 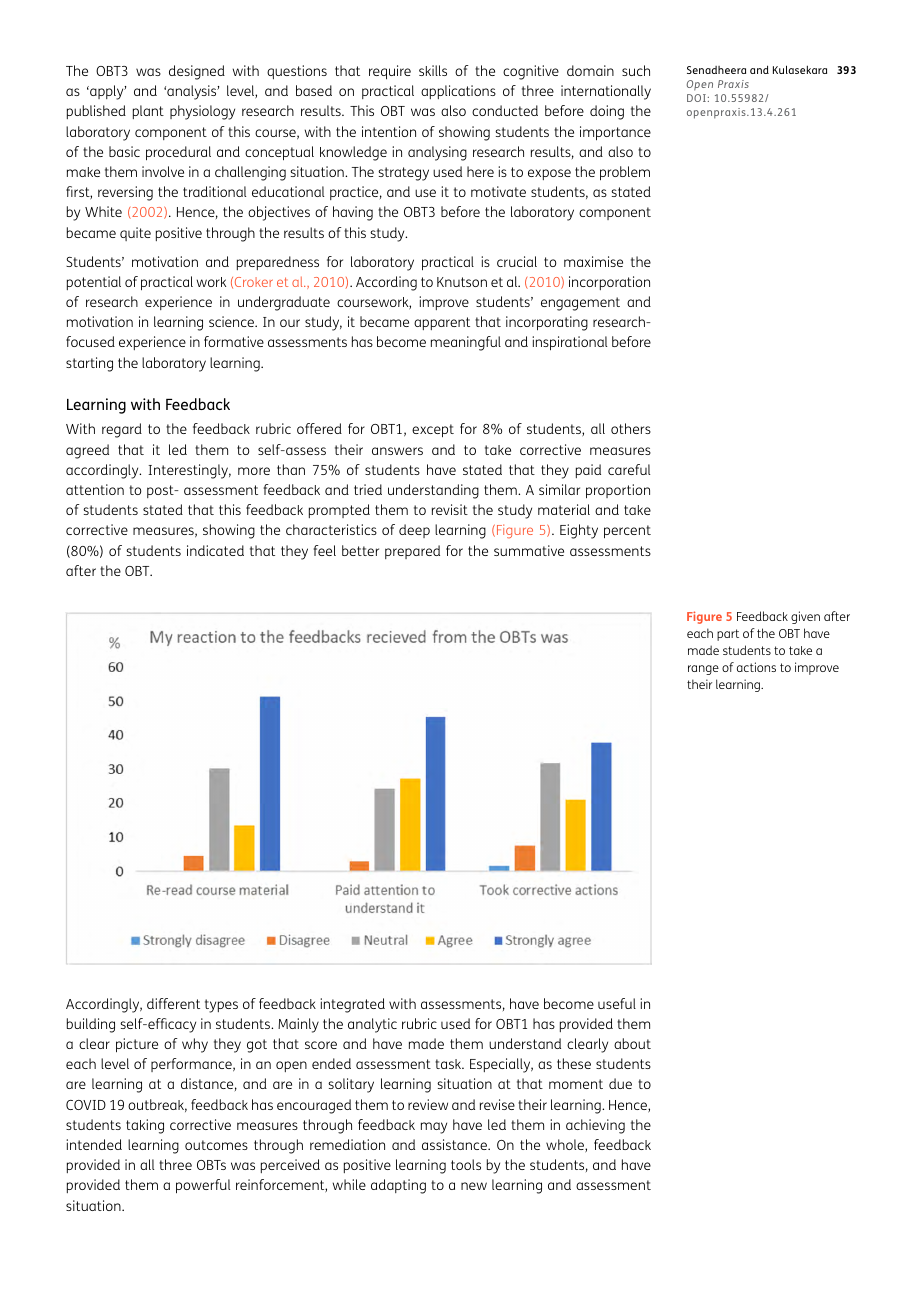 I want to click on indicated, so click(x=215, y=550).
